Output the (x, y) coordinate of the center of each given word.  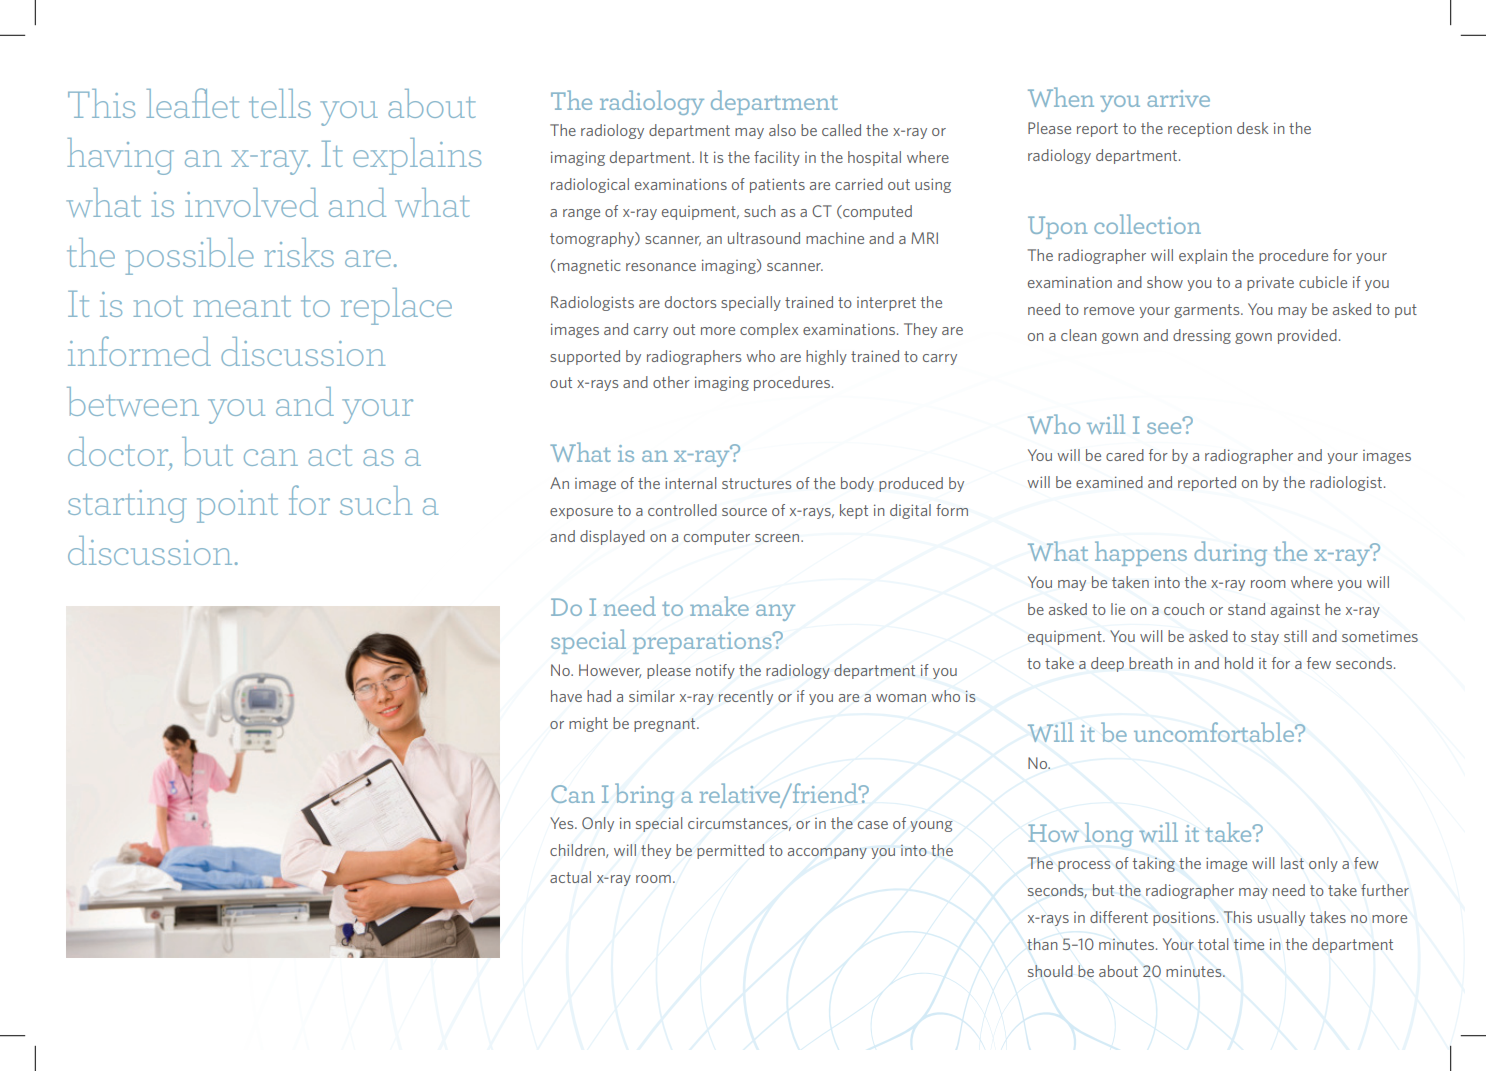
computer (717, 538)
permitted (730, 851)
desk (1252, 128)
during (1230, 553)
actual (570, 877)
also (782, 130)
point (237, 506)
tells (280, 103)
